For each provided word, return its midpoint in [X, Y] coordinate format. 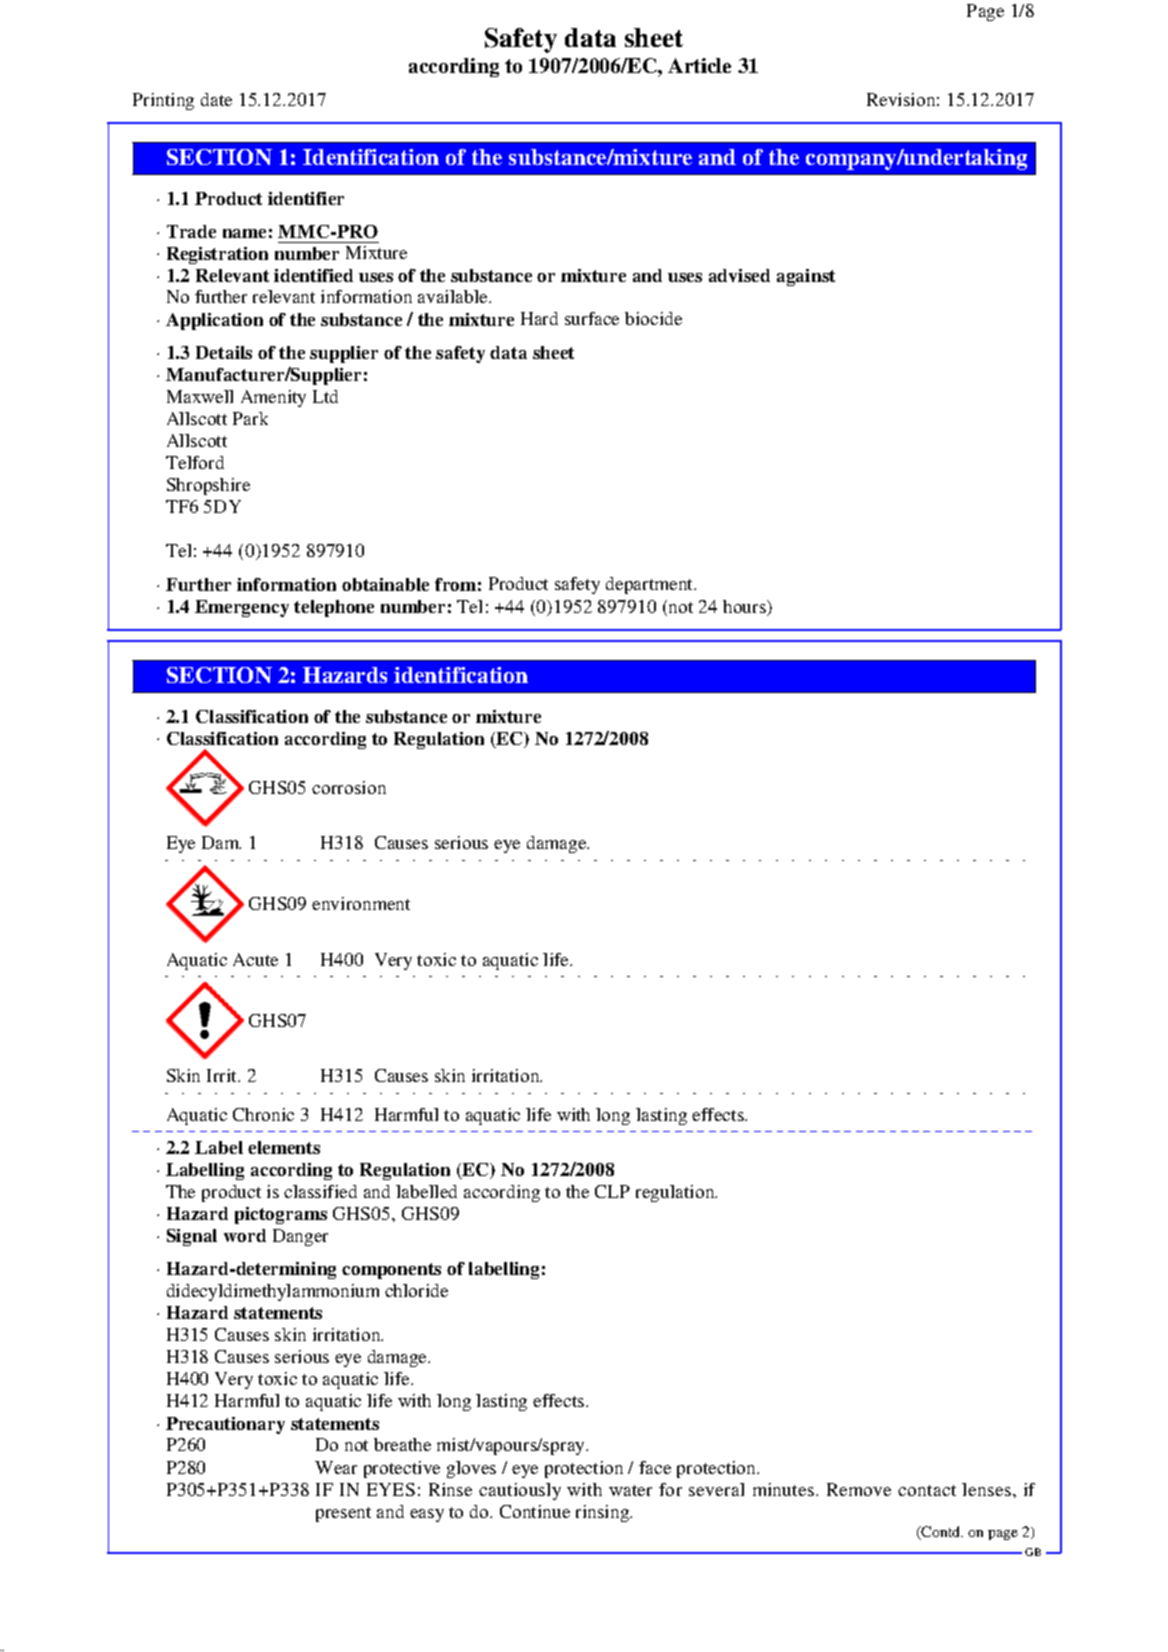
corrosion [349, 787]
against [806, 277]
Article [699, 65]
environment [361, 903]
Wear [336, 1467]
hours [745, 608]
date [216, 99]
